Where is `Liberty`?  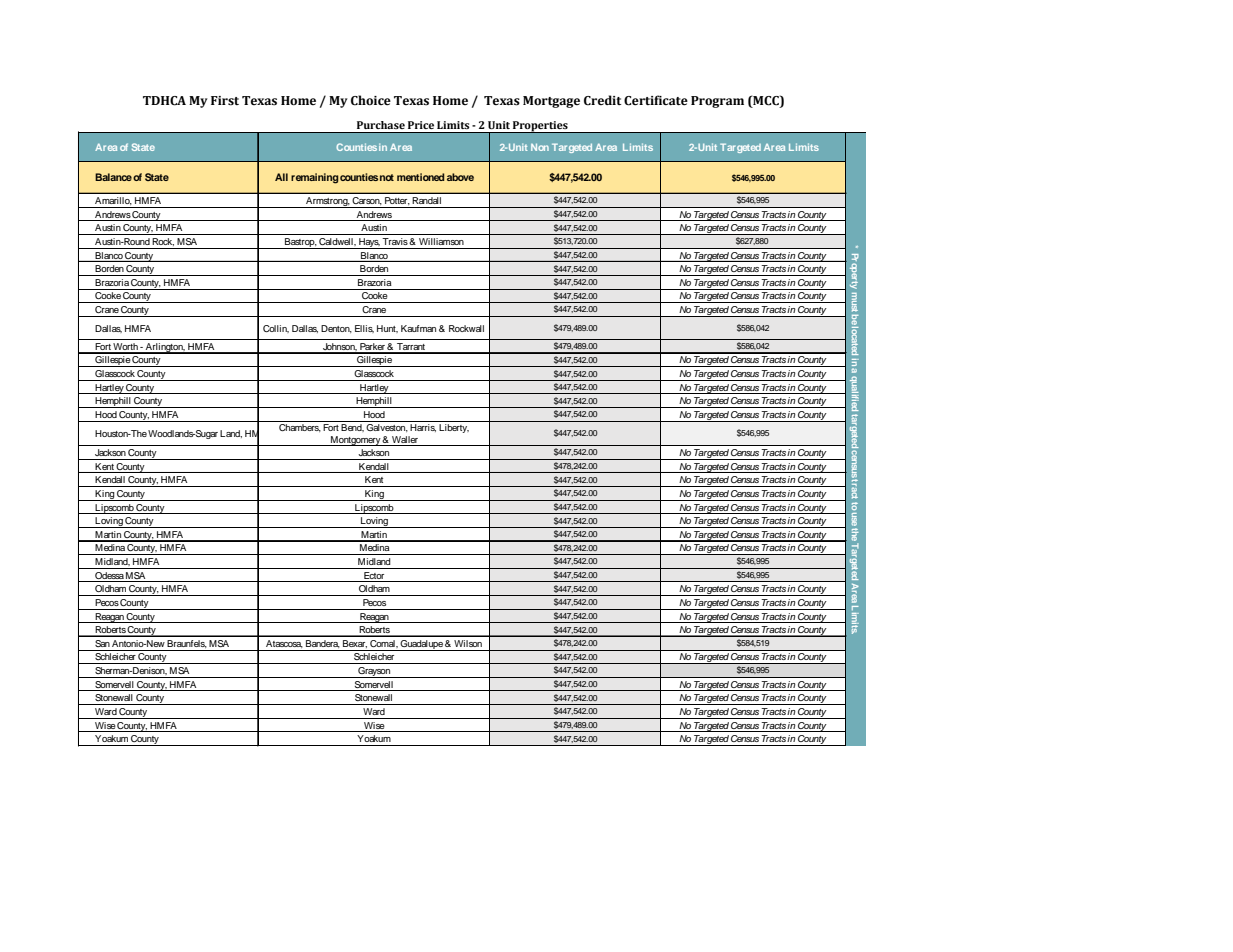 Liberty is located at coordinates (454, 428).
